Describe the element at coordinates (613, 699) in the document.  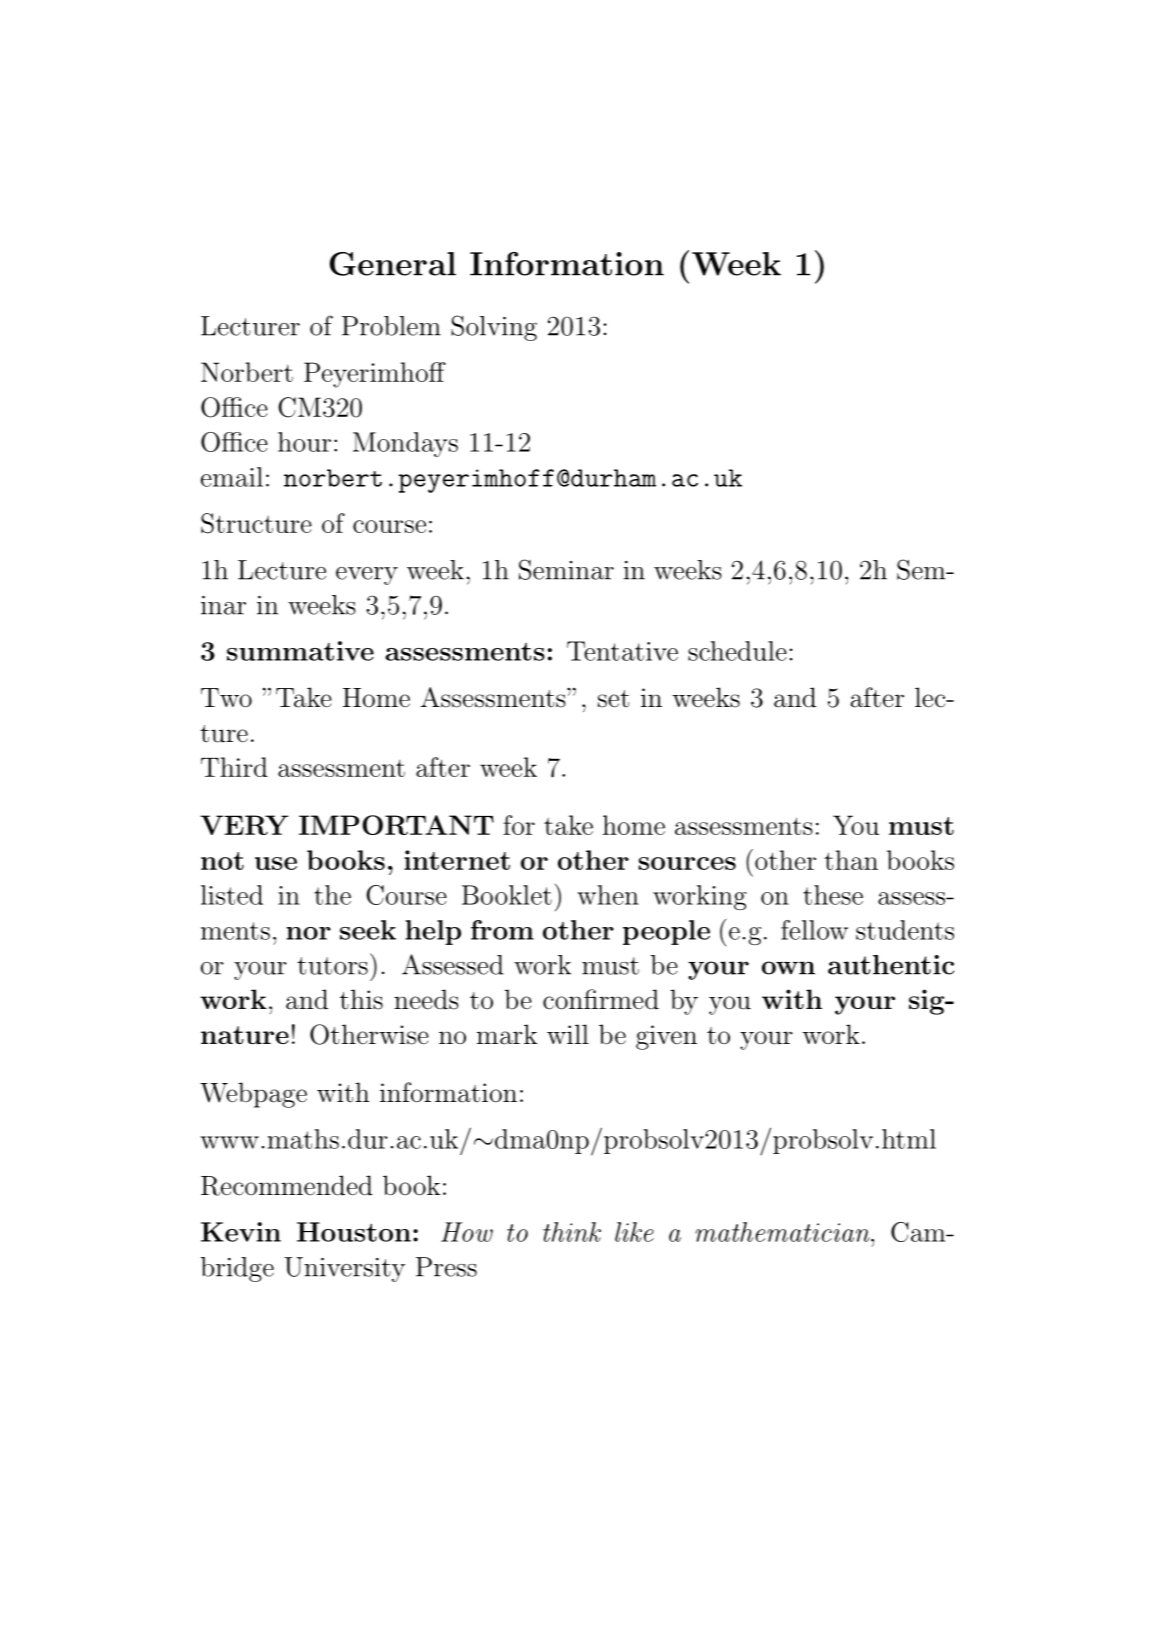
I see `set` at that location.
